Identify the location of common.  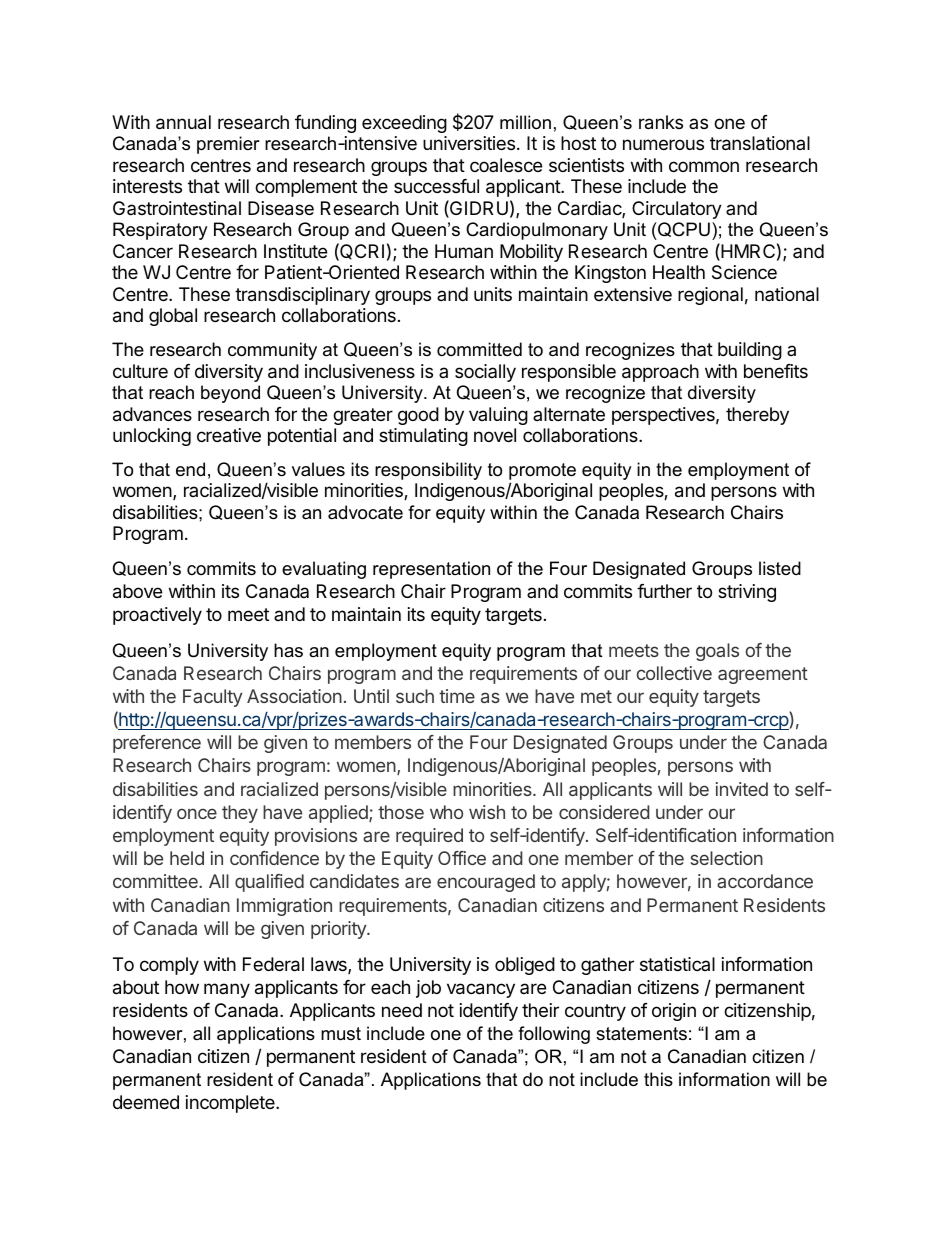
(704, 166).
